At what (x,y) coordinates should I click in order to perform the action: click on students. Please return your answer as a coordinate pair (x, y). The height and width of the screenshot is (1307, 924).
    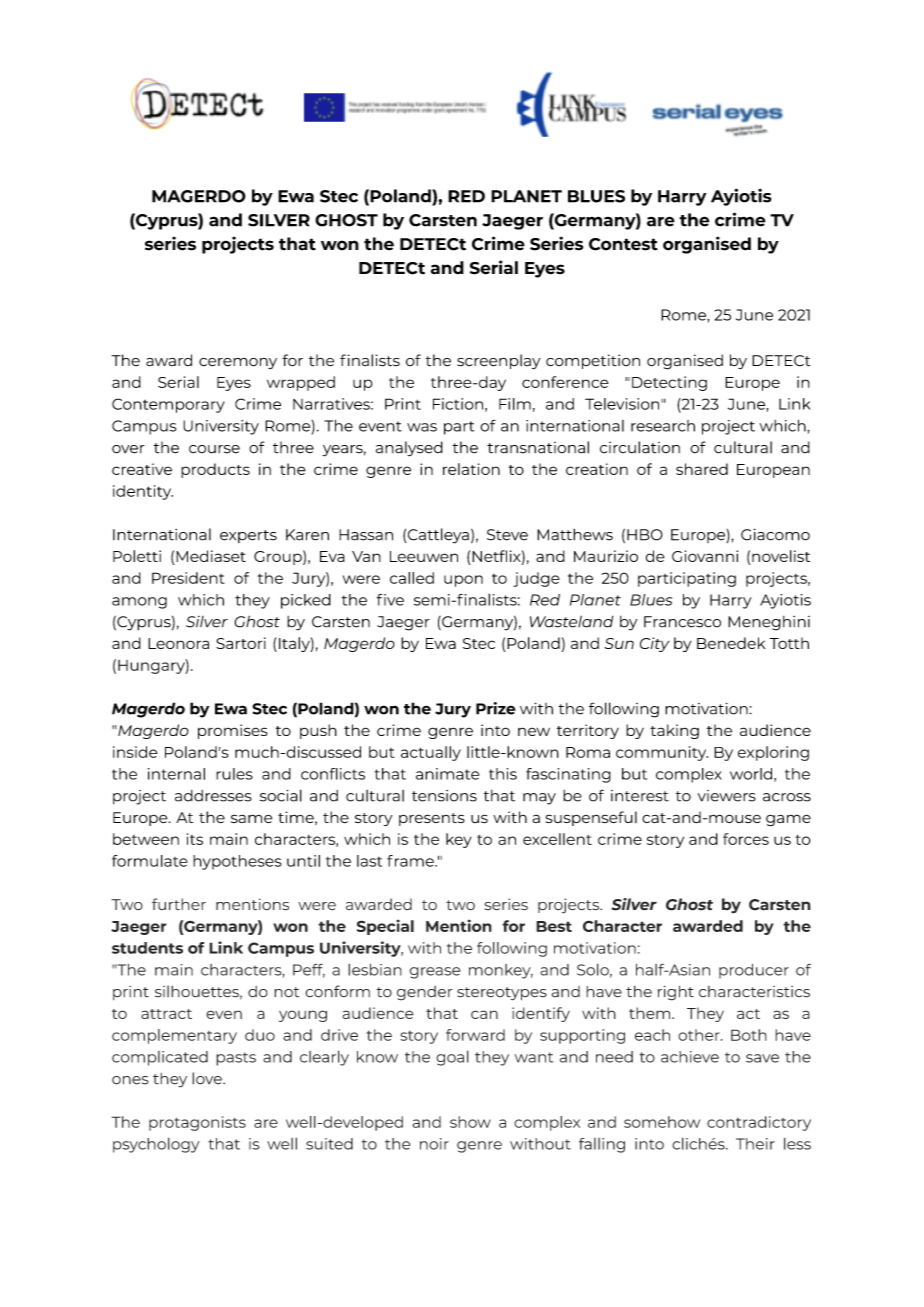
    Looking at the image, I should click on (147, 948).
